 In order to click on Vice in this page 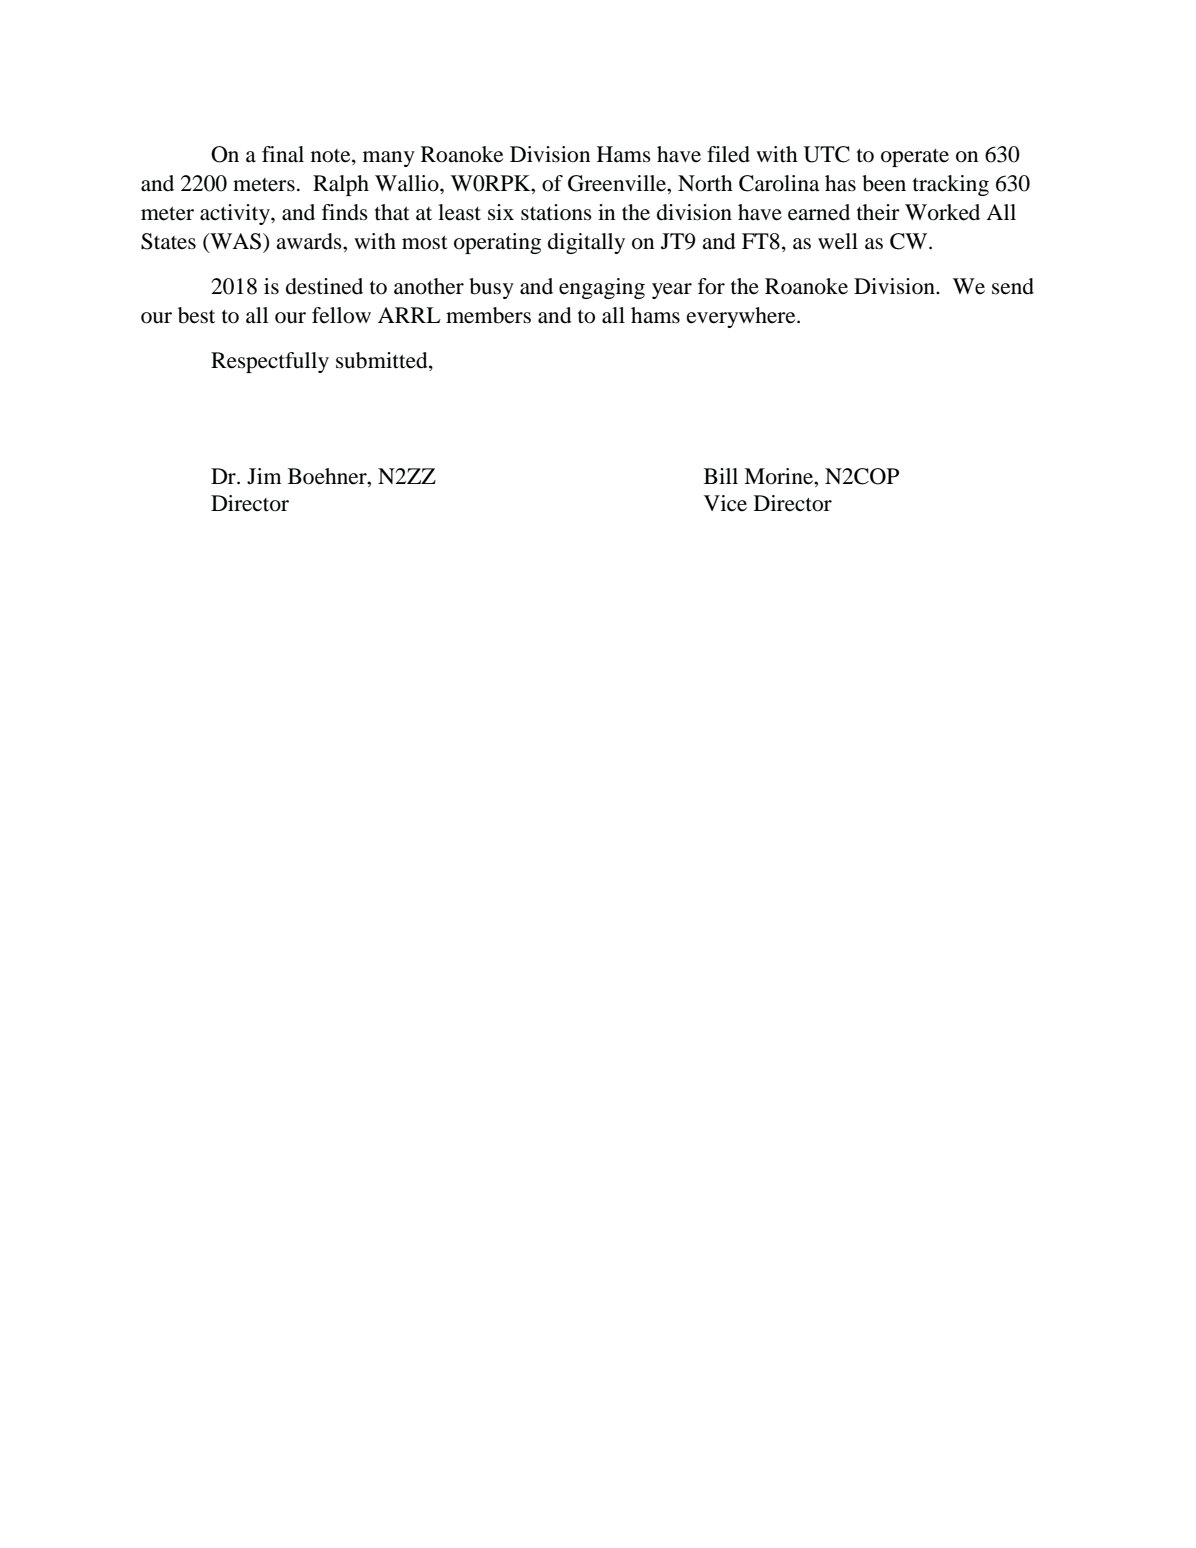, I will do `click(725, 503)`.
